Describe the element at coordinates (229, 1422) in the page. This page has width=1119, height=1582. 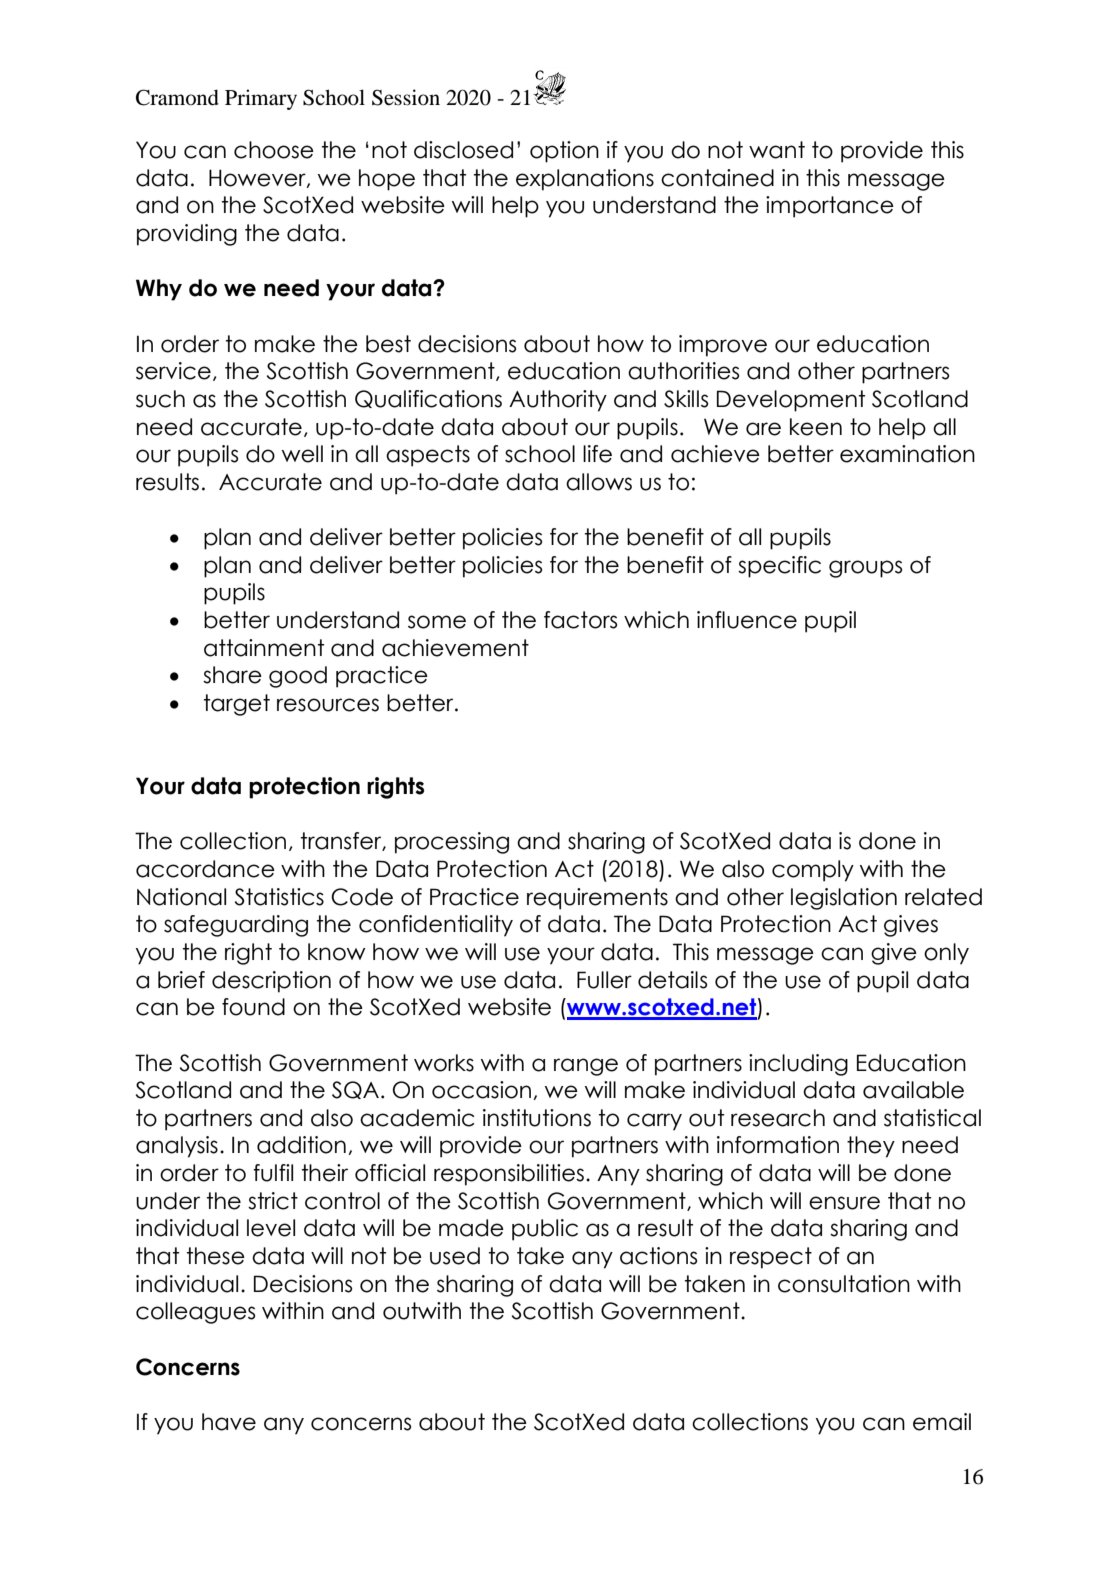
I see `have` at that location.
